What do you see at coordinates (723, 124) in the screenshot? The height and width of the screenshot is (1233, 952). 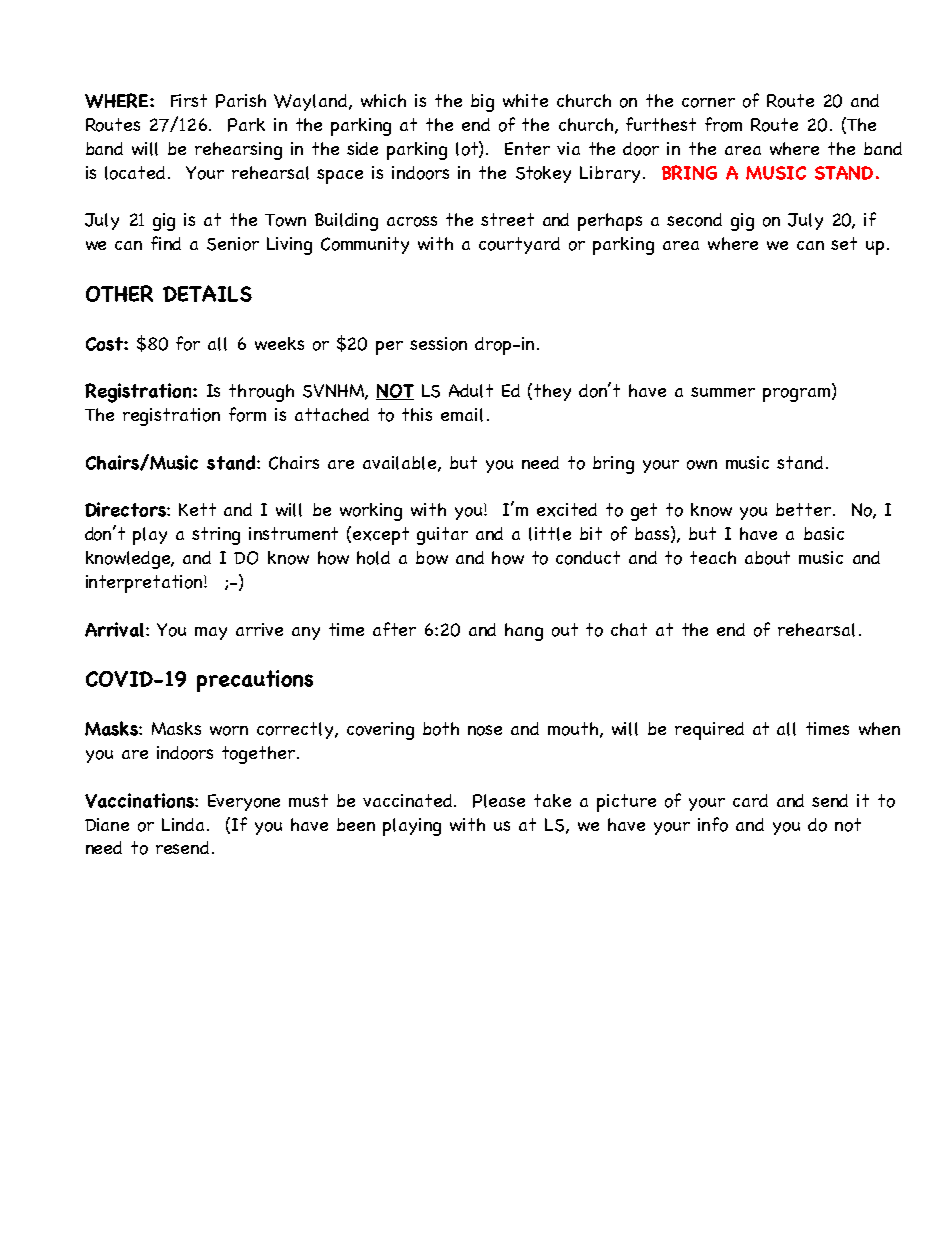 I see `from` at bounding box center [723, 124].
